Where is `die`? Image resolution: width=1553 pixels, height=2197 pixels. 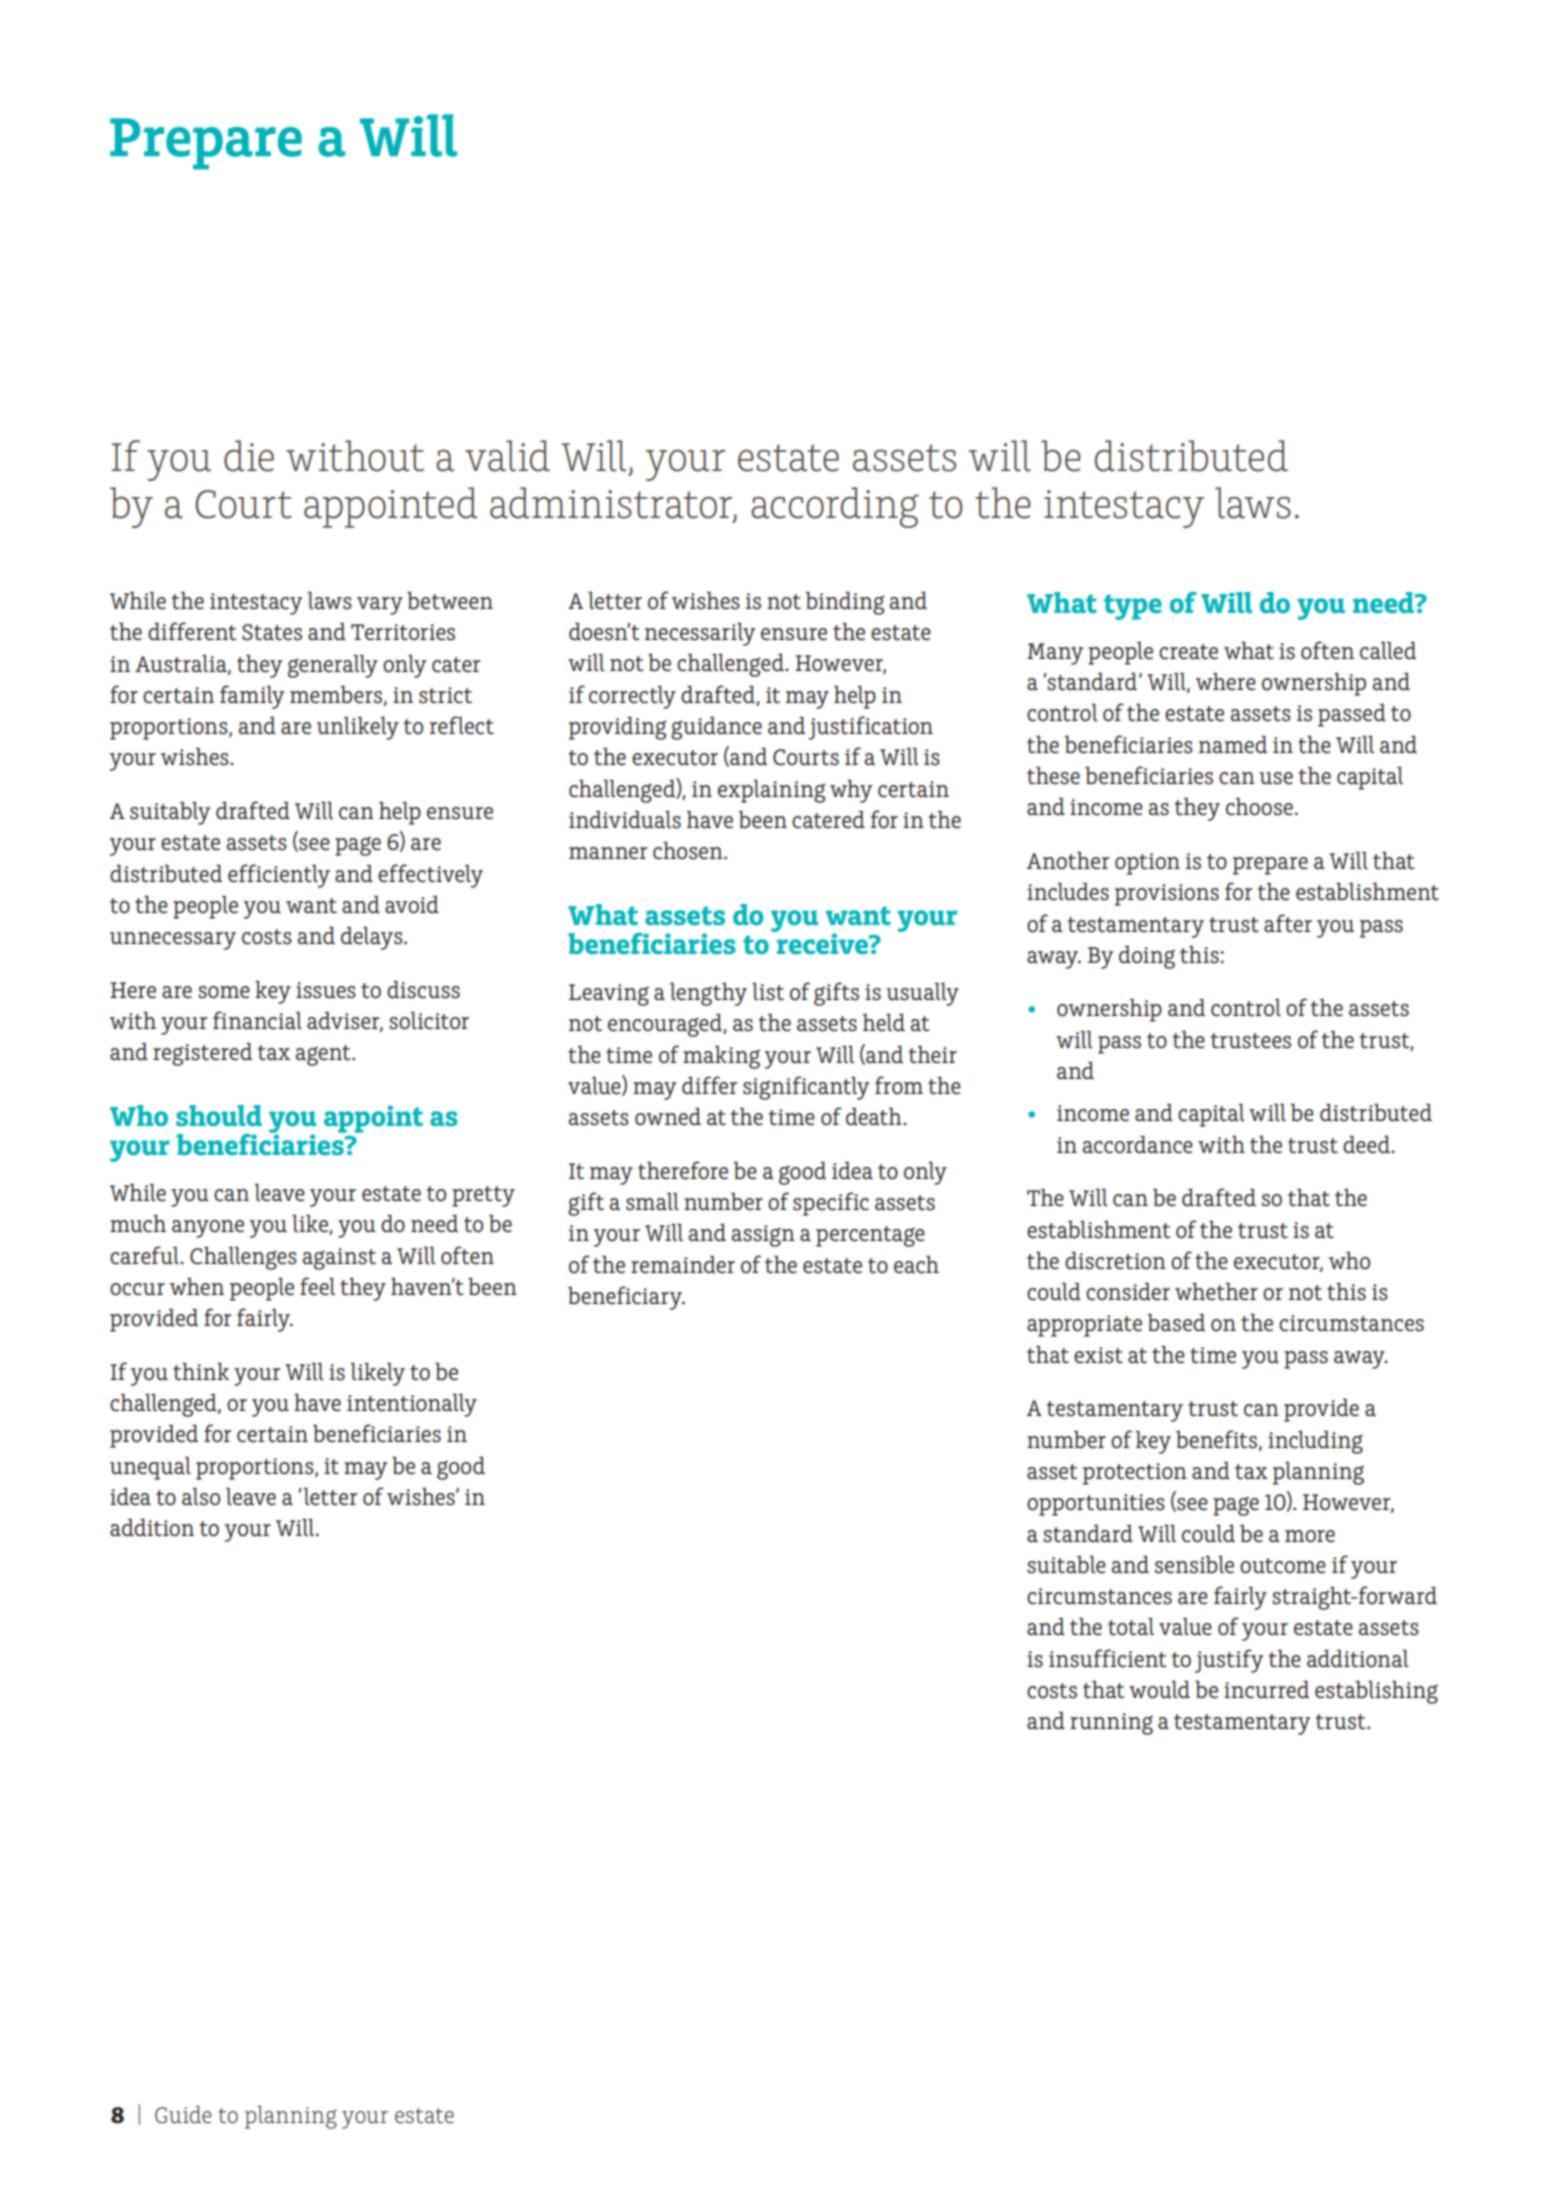 die is located at coordinates (249, 456).
